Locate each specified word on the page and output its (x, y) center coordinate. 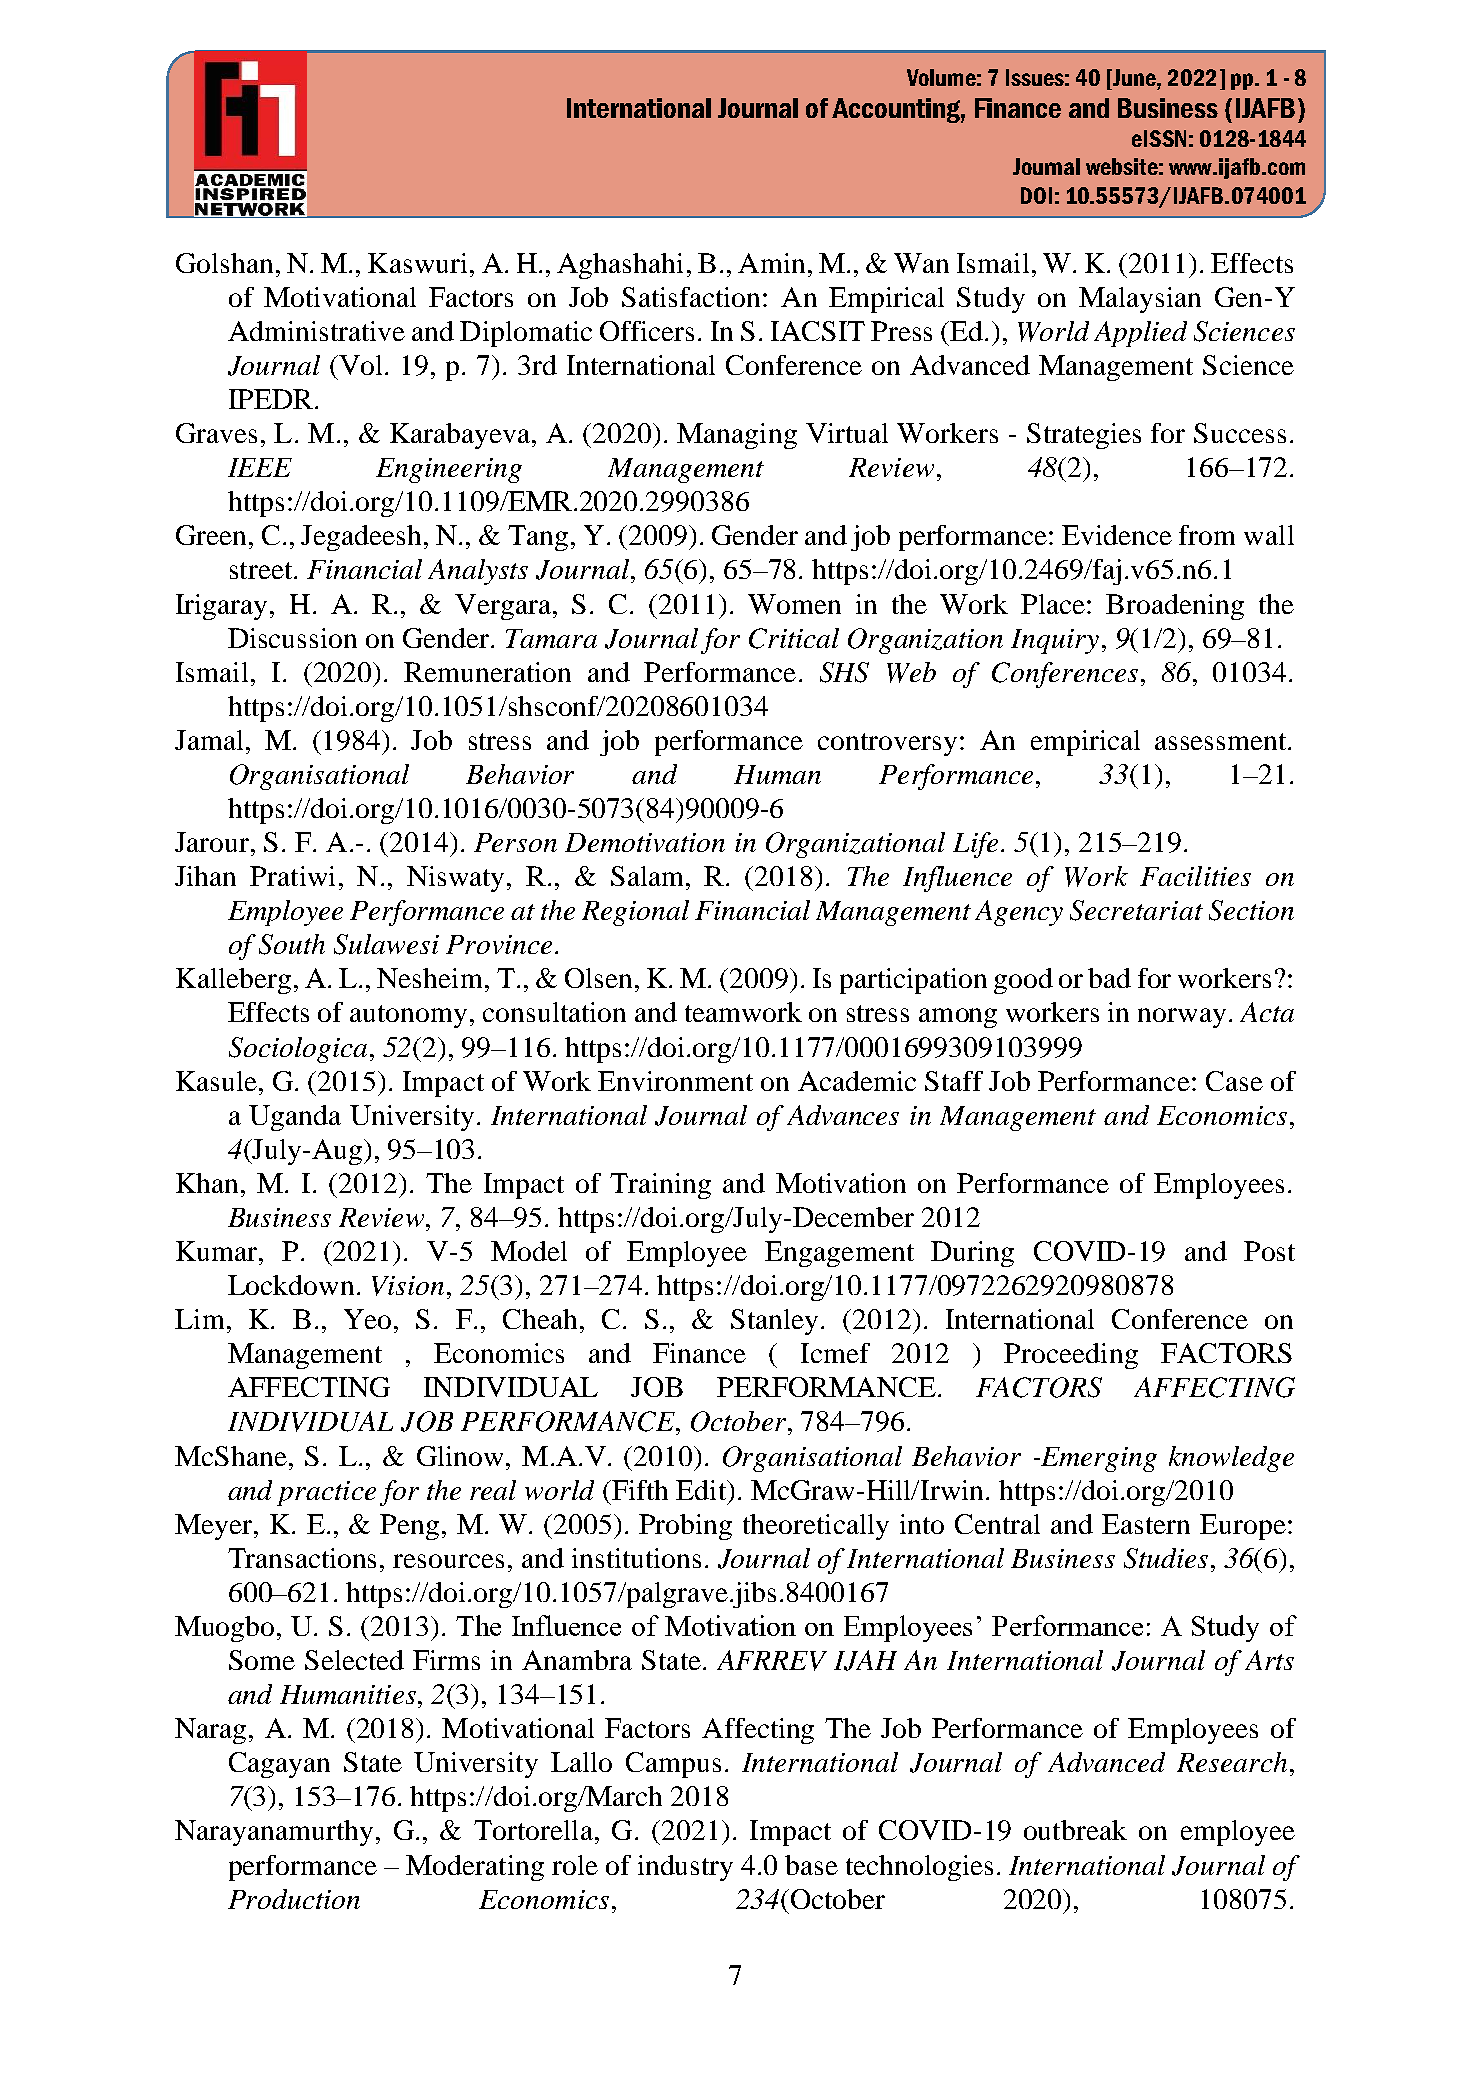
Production (294, 1899)
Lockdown (291, 1285)
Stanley (774, 1322)
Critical (794, 638)
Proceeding (1071, 1356)
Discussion (292, 638)
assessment (1222, 741)
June (1134, 77)
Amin (771, 263)
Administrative (316, 331)
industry (685, 1868)
